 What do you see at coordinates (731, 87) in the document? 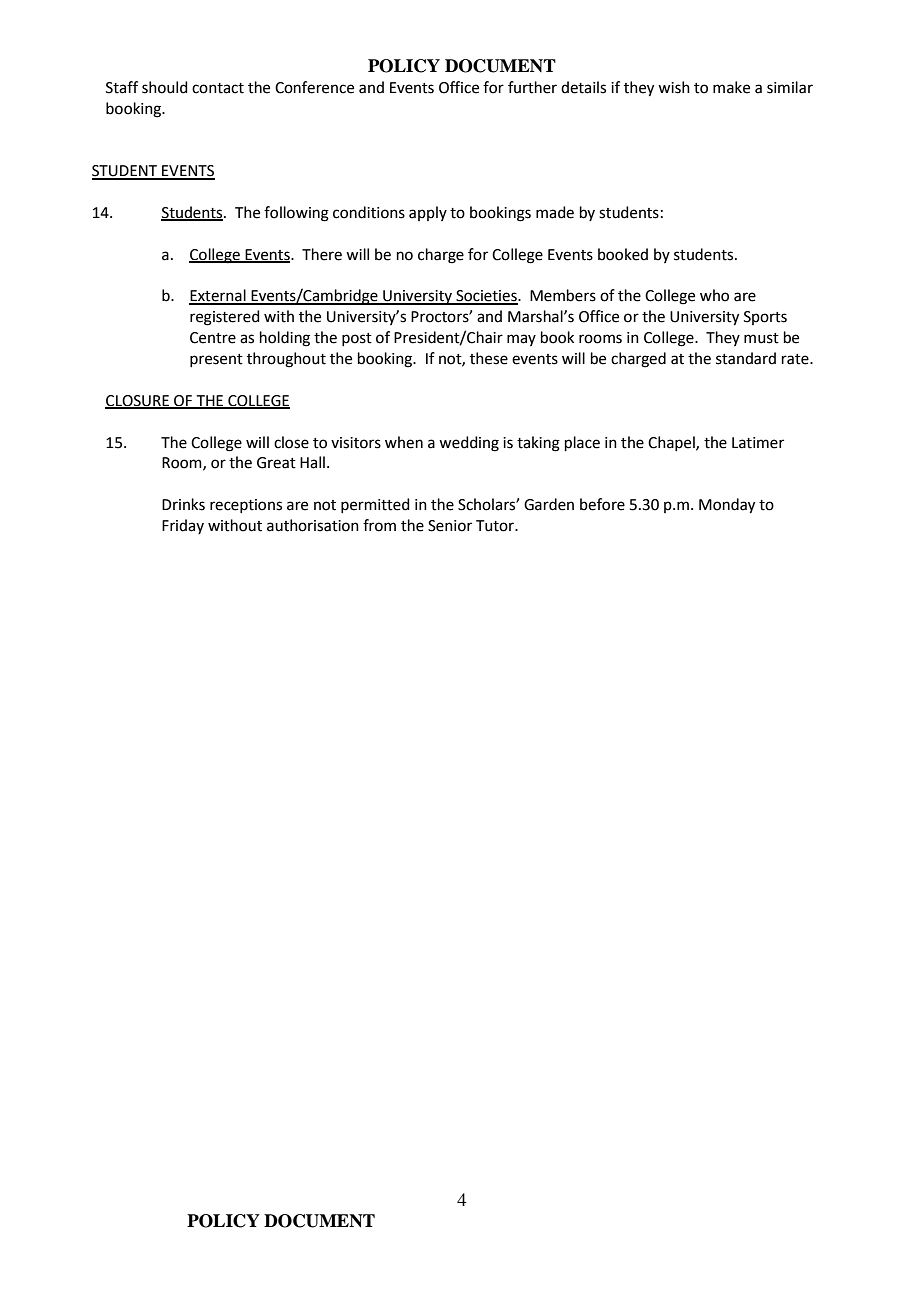
I see `make` at bounding box center [731, 87].
